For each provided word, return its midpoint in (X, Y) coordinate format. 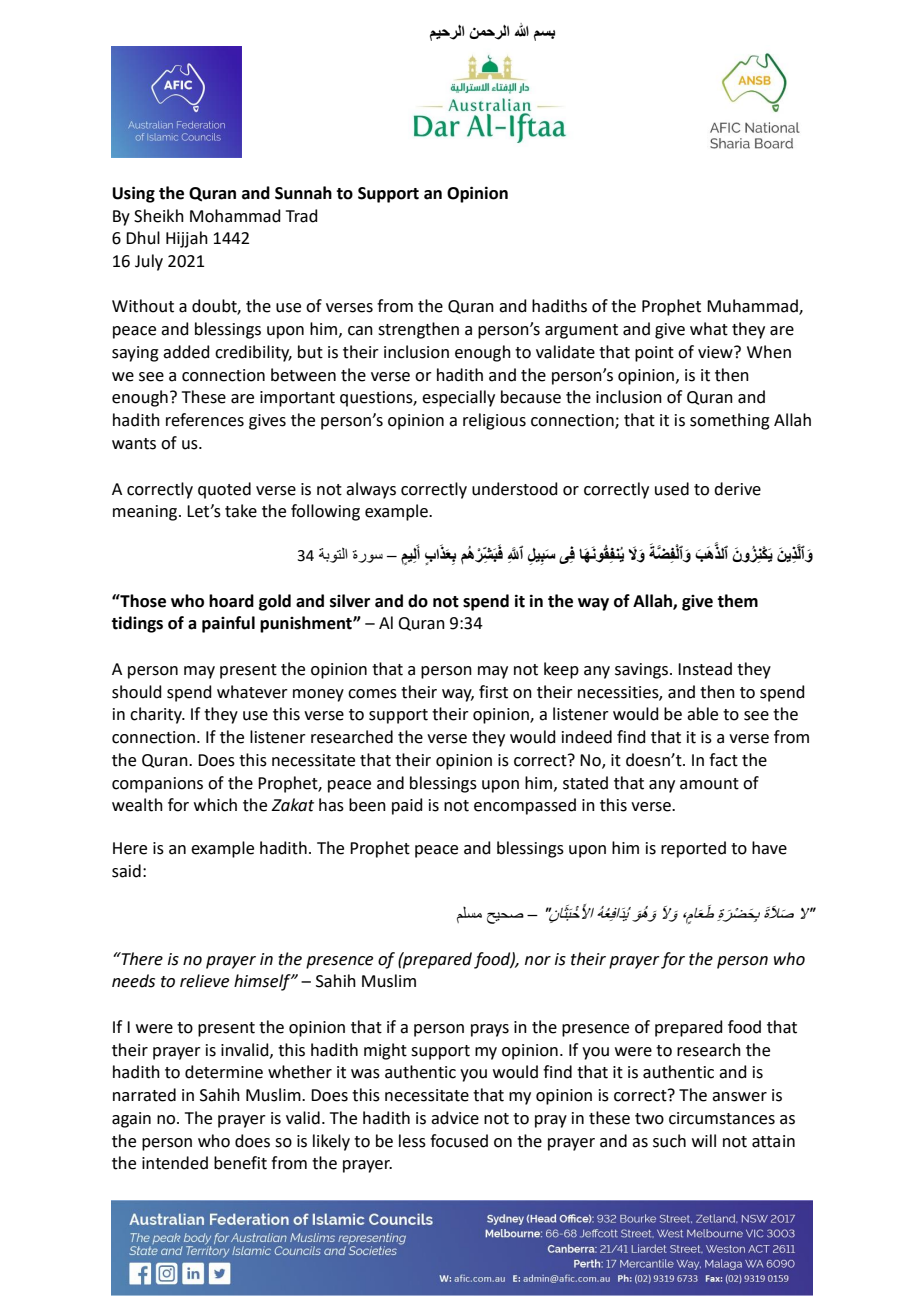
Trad (302, 216)
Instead (705, 669)
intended (175, 1163)
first (493, 692)
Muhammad (753, 307)
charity (157, 715)
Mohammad (235, 216)
